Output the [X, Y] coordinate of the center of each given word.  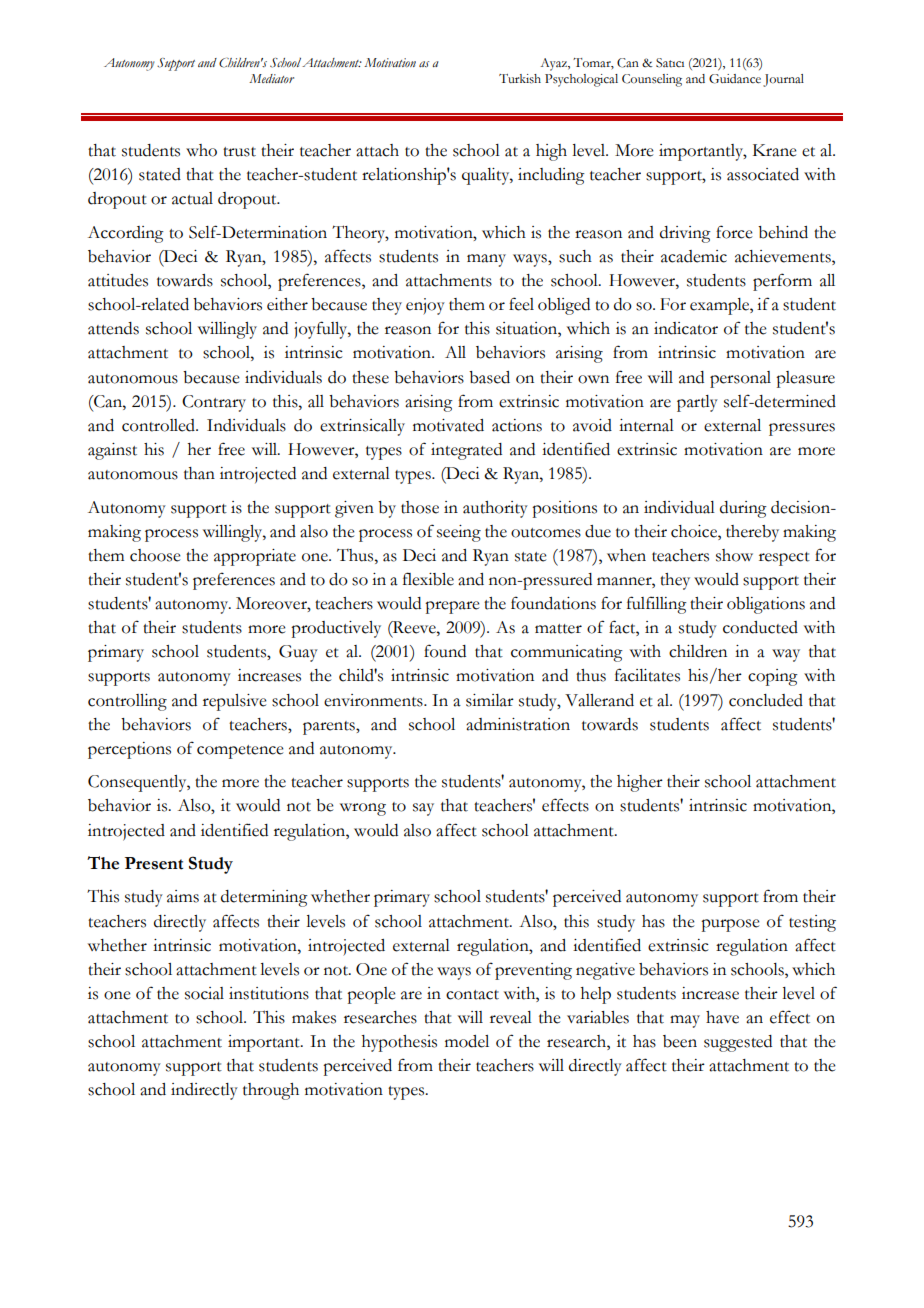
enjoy [425, 306]
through [271, 1091]
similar [490, 700]
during [743, 509]
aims [183, 896]
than [199, 473]
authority [495, 509]
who [201, 150]
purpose [730, 925]
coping [773, 677]
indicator [686, 328]
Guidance [735, 79]
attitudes [118, 280]
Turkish [520, 79]
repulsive [235, 702]
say [423, 809]
